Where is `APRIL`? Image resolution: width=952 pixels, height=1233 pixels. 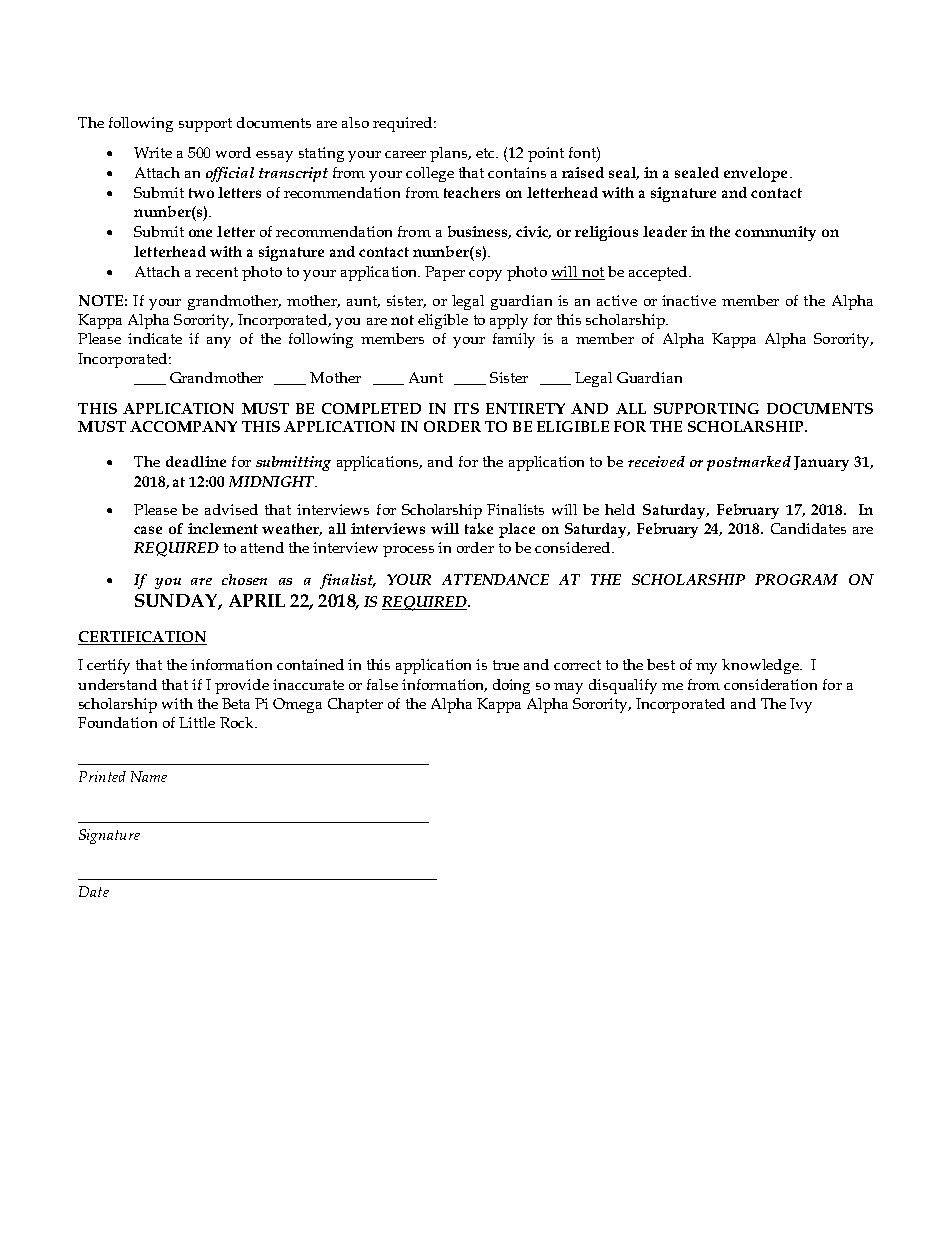
APRIL is located at coordinates (257, 600).
